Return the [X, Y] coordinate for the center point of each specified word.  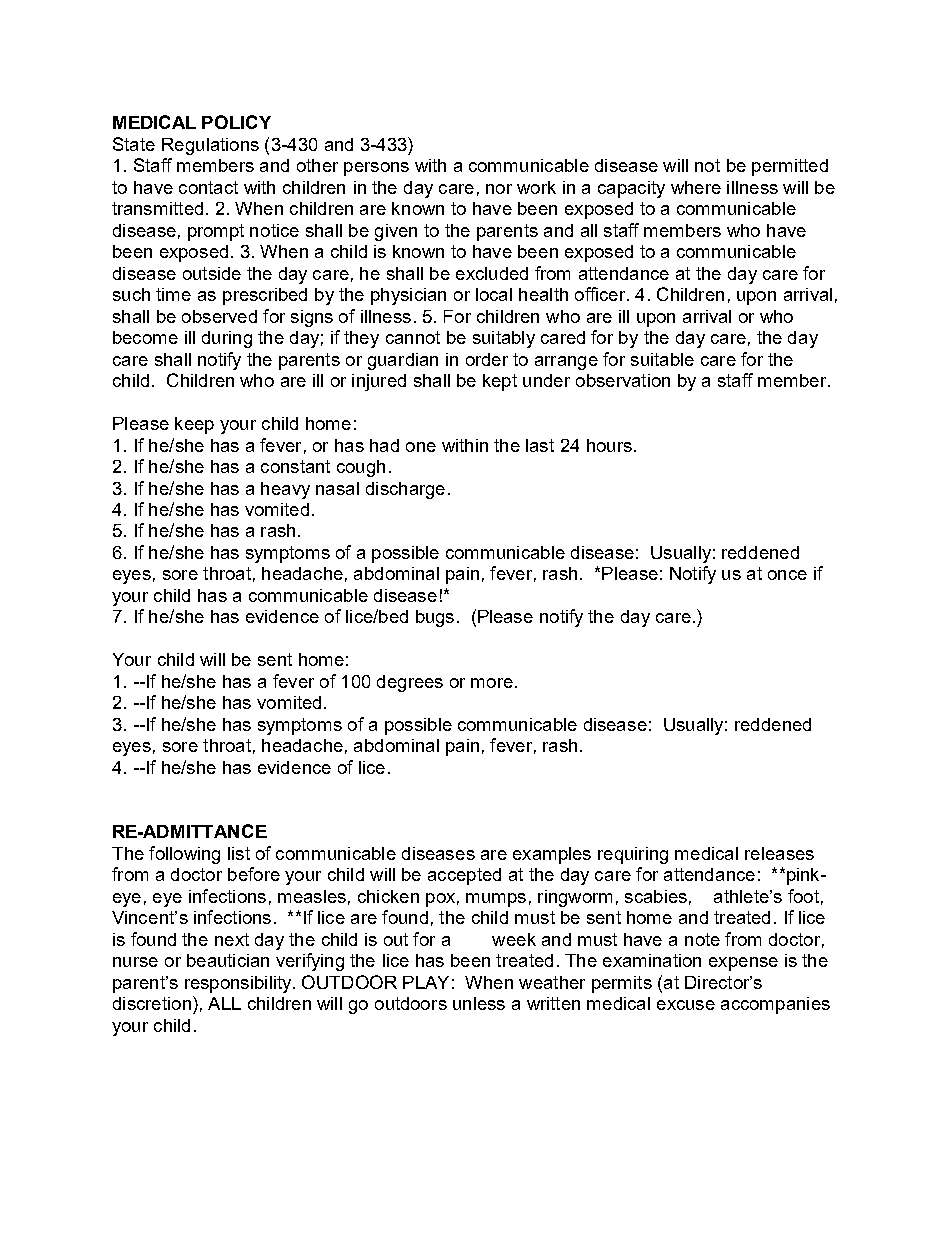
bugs [435, 618]
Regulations [210, 146]
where [696, 187]
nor [499, 189]
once [787, 575]
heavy [285, 490]
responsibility [239, 984]
